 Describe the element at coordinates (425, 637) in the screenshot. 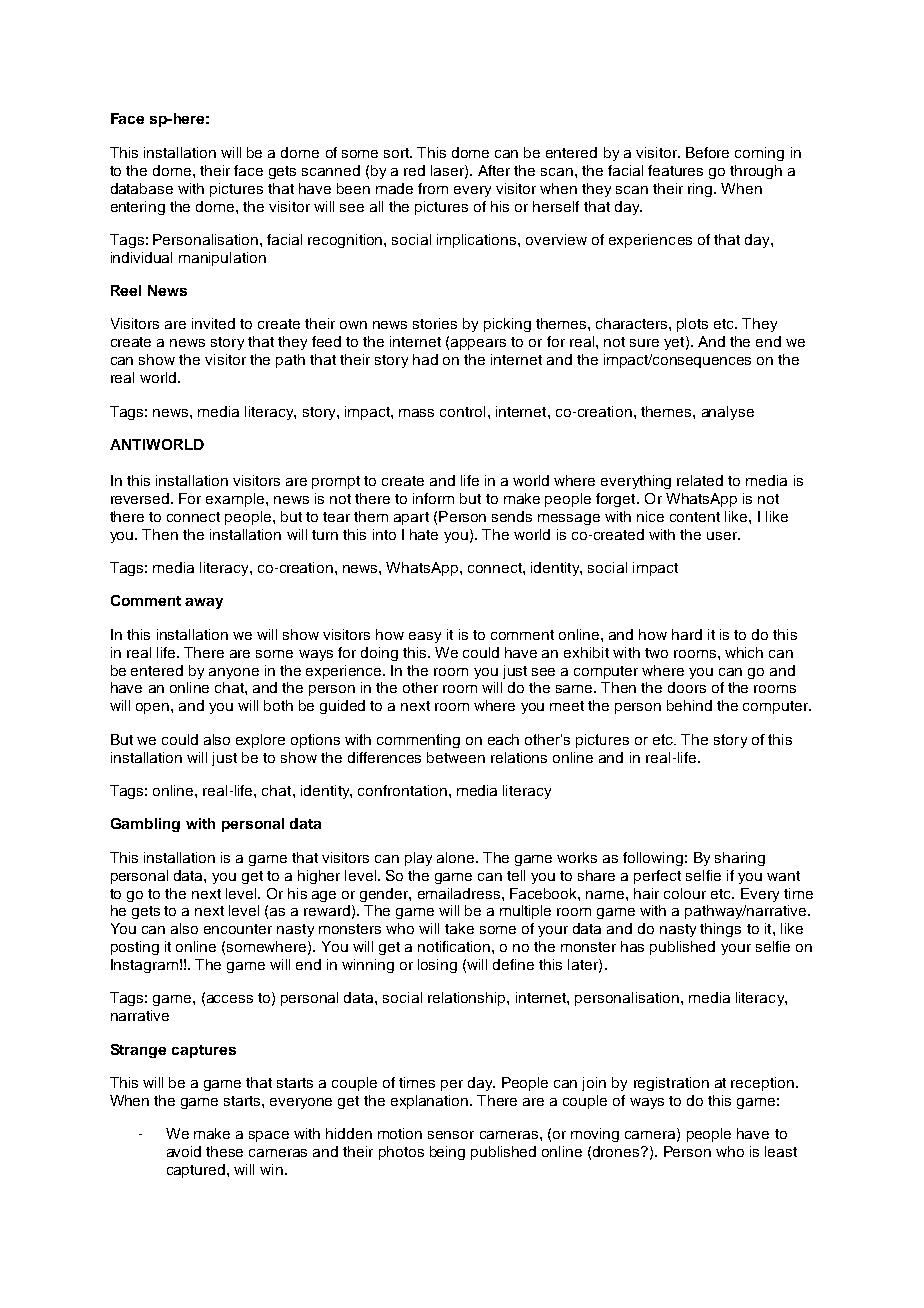

I see `easy` at that location.
